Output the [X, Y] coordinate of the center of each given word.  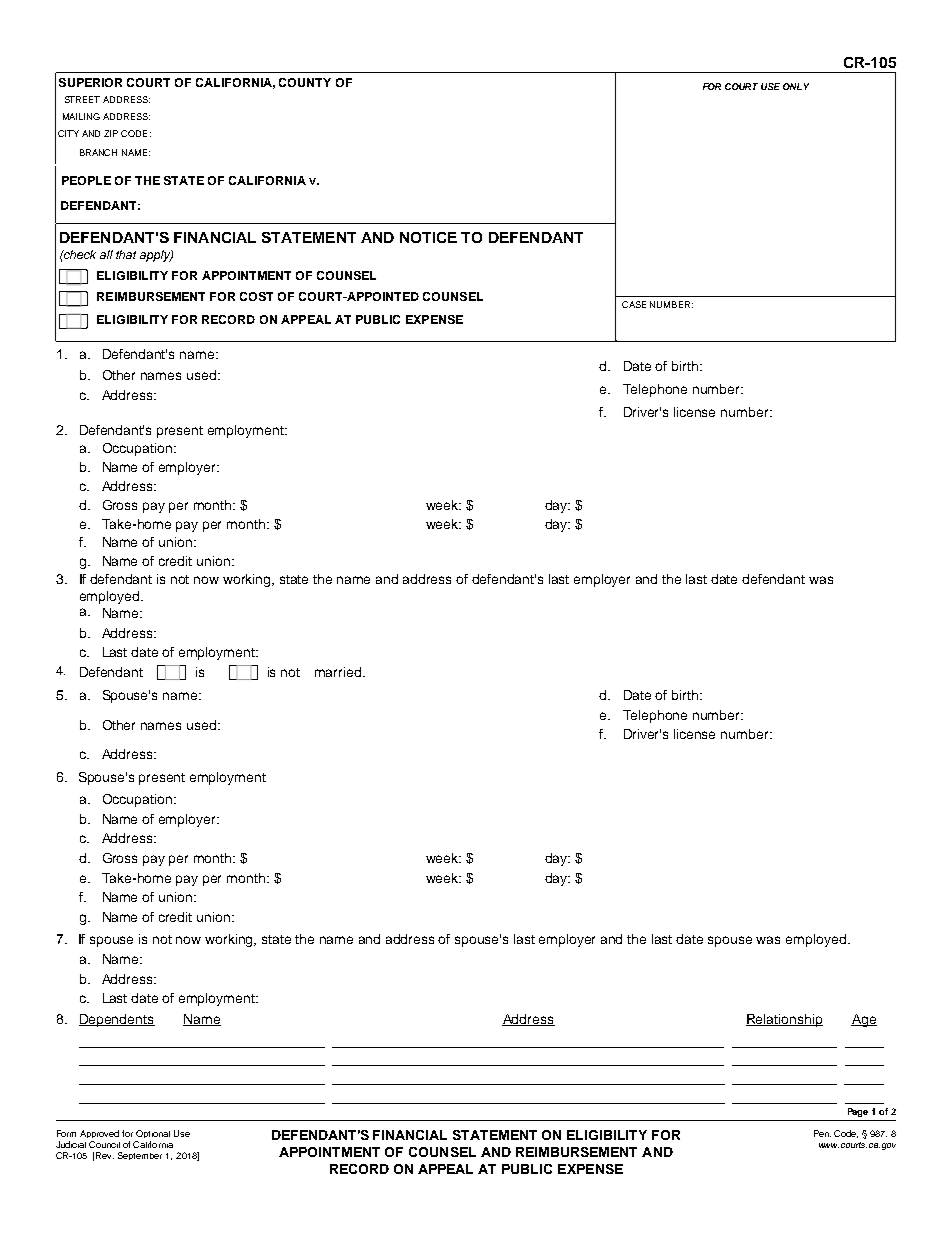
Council [104, 1144]
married [339, 672]
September [140, 1156]
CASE [634, 304]
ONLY [796, 86]
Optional [153, 1134]
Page [858, 1112]
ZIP [111, 133]
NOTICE [428, 237]
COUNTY [305, 82]
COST [256, 296]
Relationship [784, 1020]
